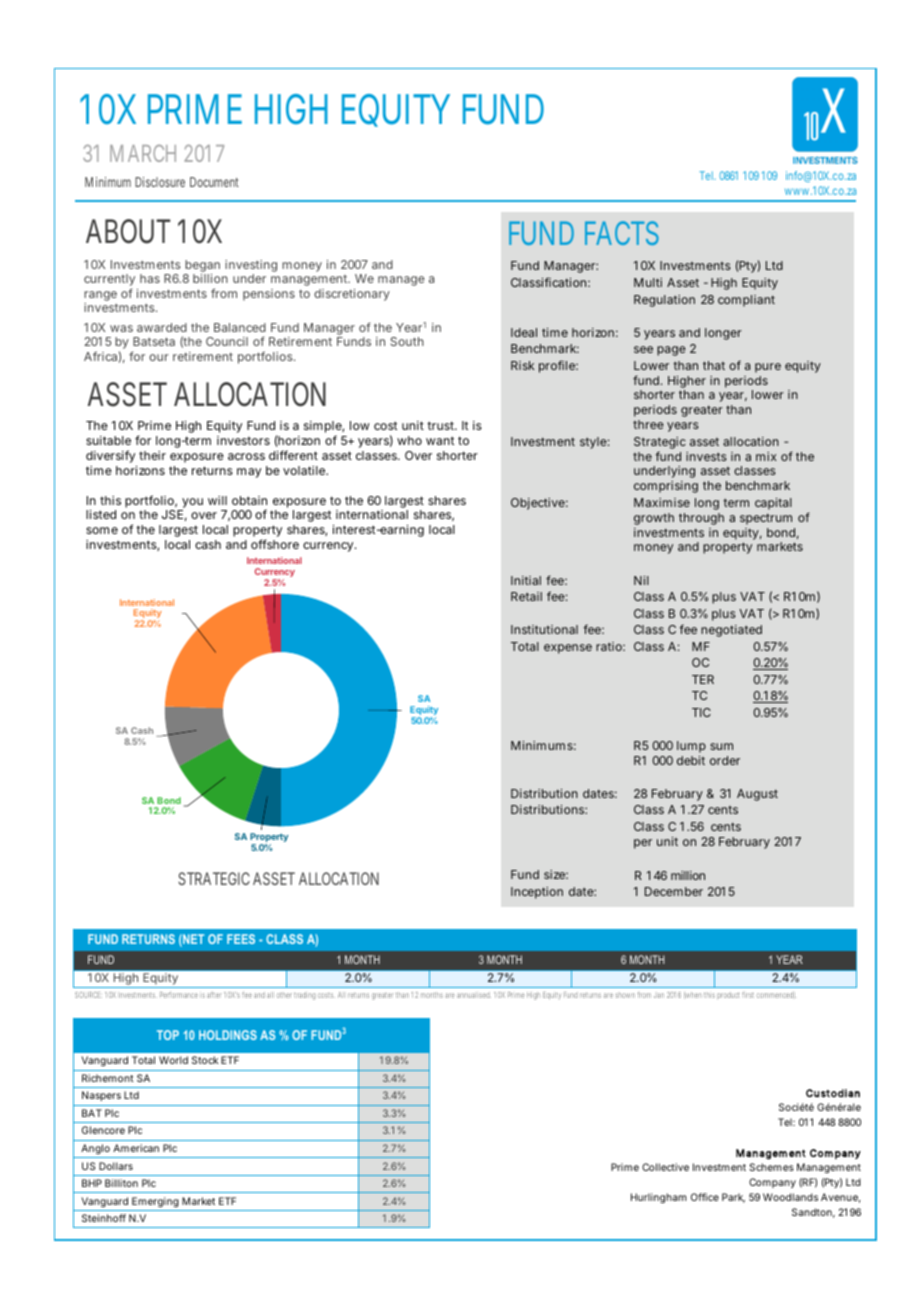 Image resolution: width=924 pixels, height=1309 pixels. Describe the element at coordinates (688, 875) in the page. I see `million` at that location.
